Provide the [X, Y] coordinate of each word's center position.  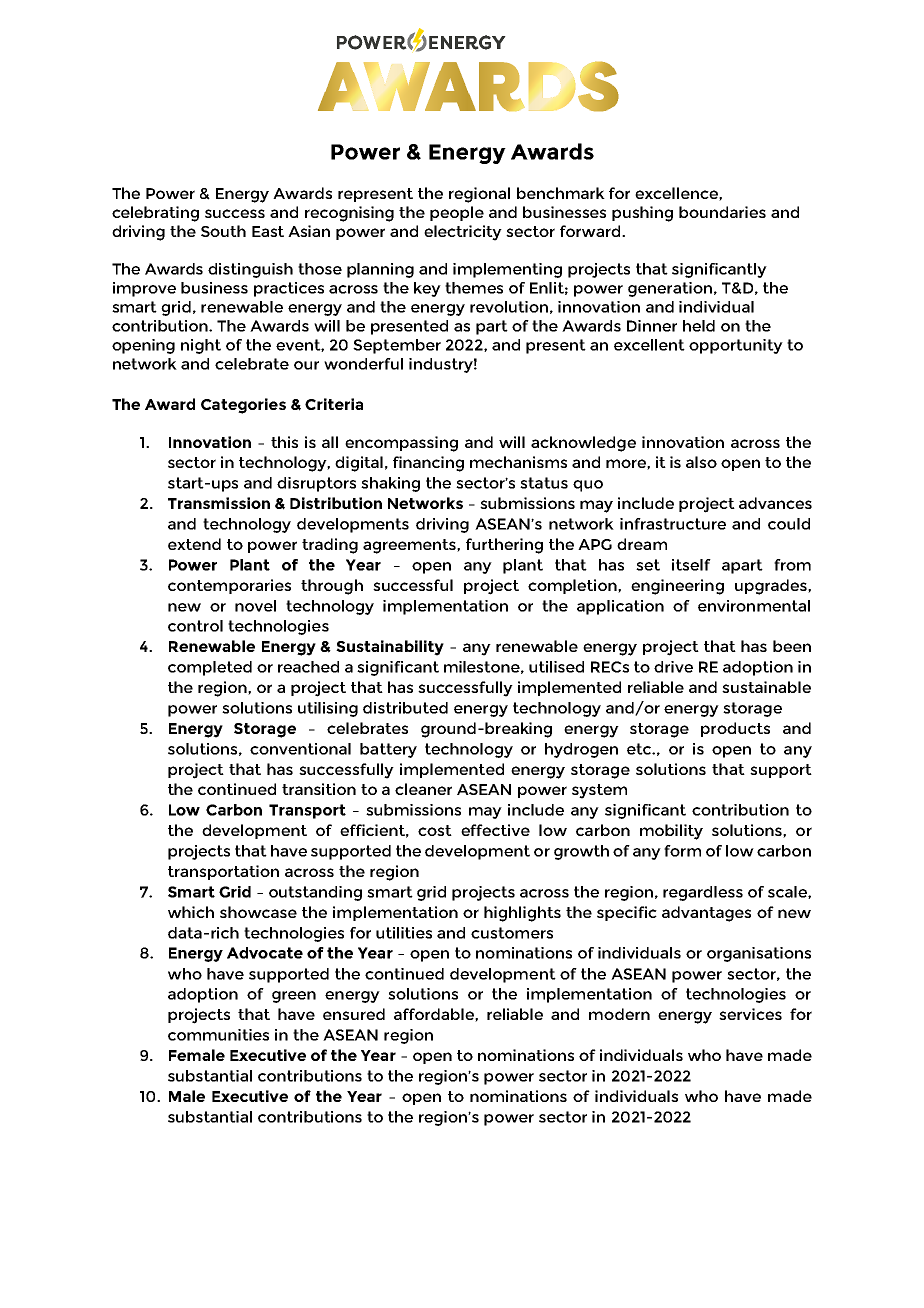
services [750, 1014]
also [701, 462]
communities [218, 1035]
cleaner [423, 789]
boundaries [722, 212]
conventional [300, 749]
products [735, 729]
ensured [354, 1014]
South [223, 231]
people [457, 213]
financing [428, 464]
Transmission [219, 503]
